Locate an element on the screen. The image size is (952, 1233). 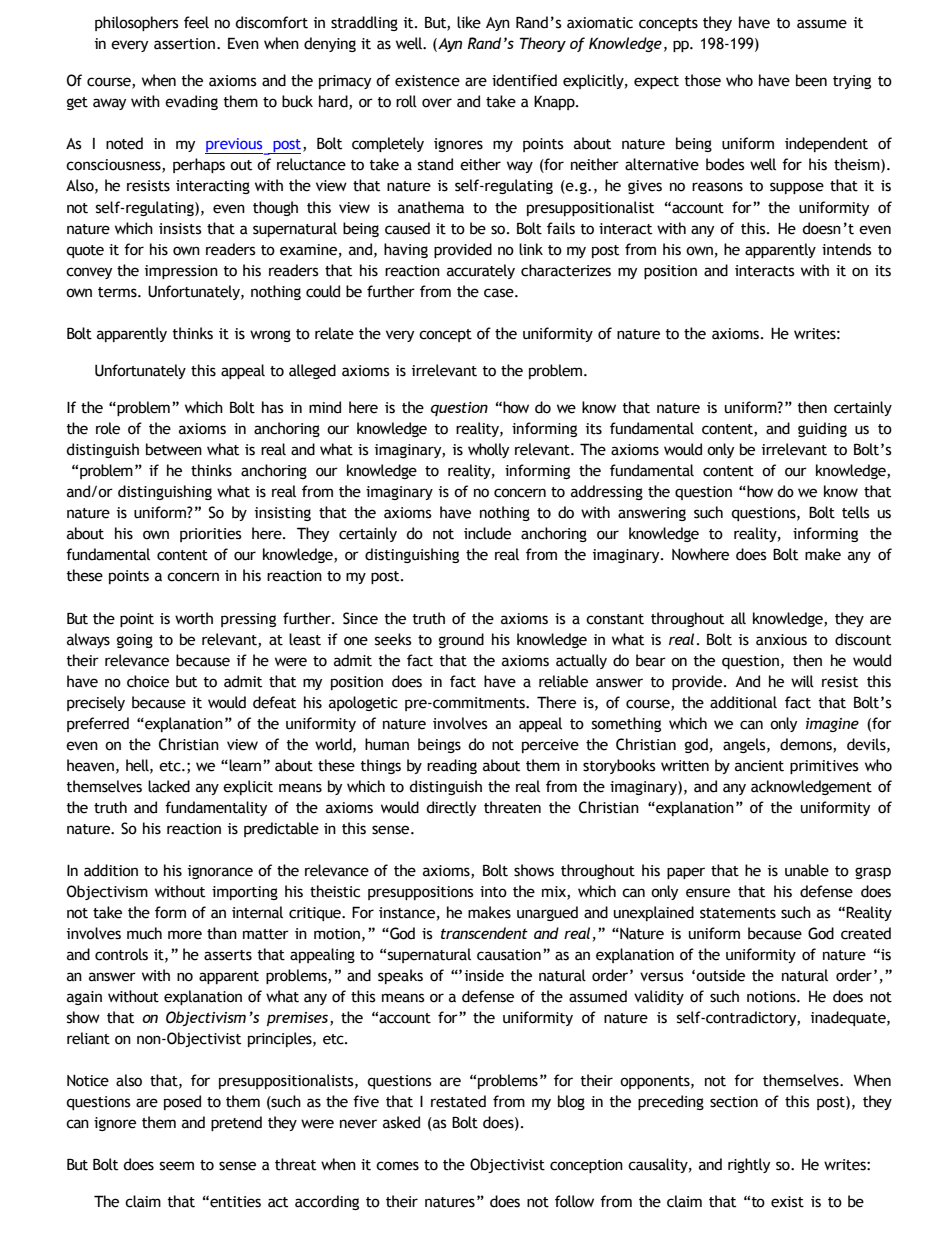
rightly is located at coordinates (749, 1165).
